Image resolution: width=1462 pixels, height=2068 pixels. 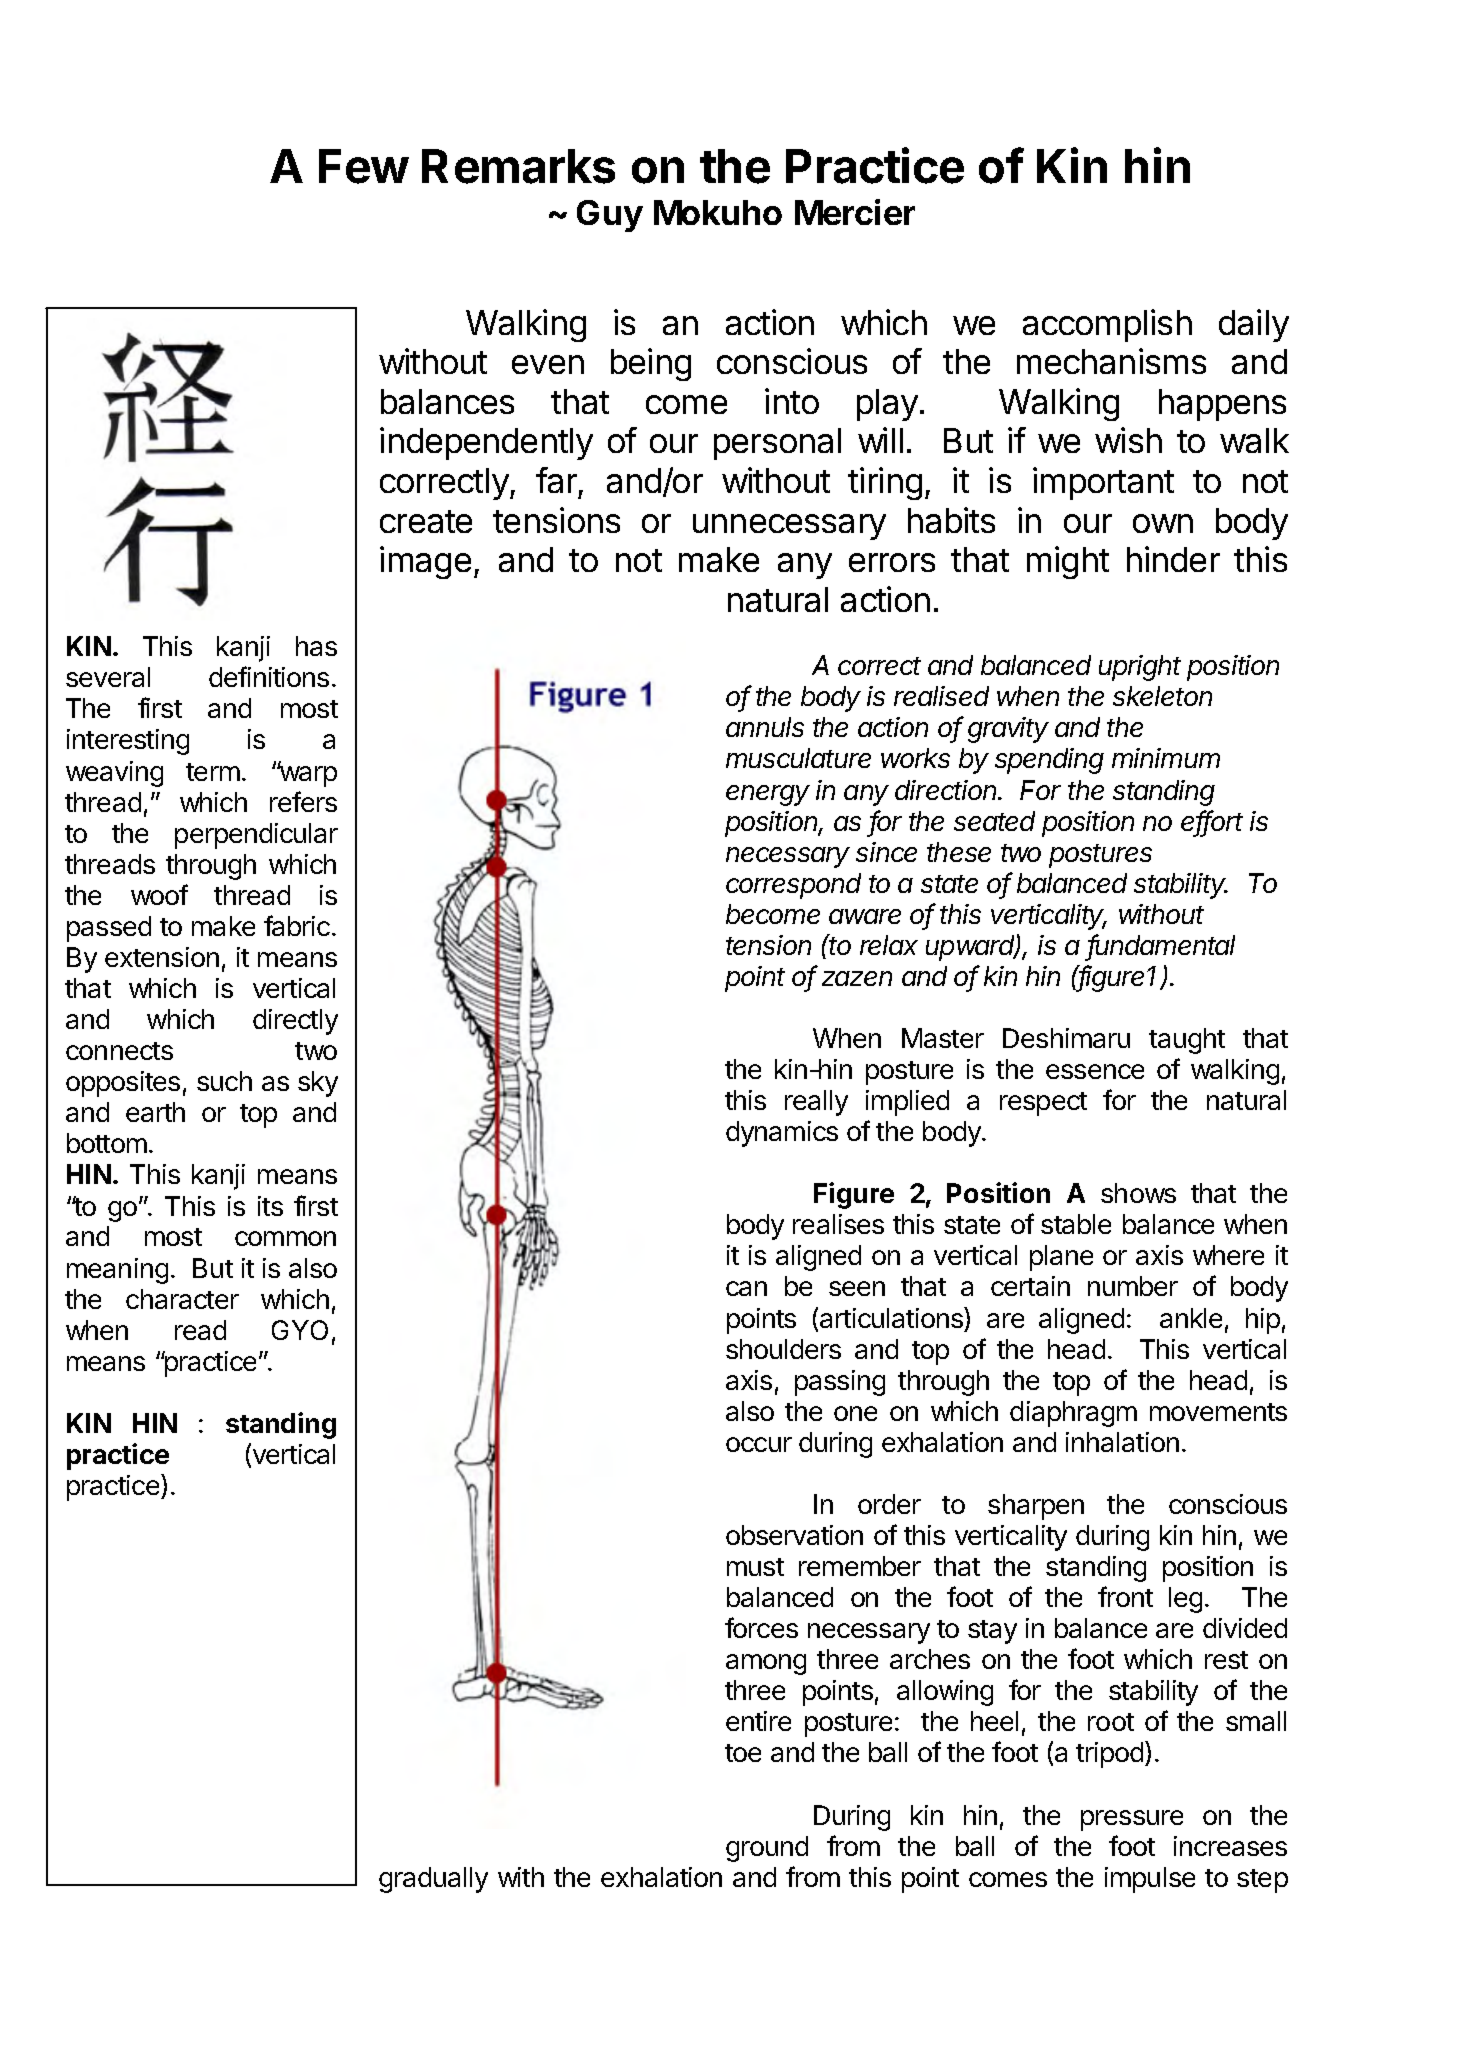 I want to click on really, so click(x=816, y=1103).
